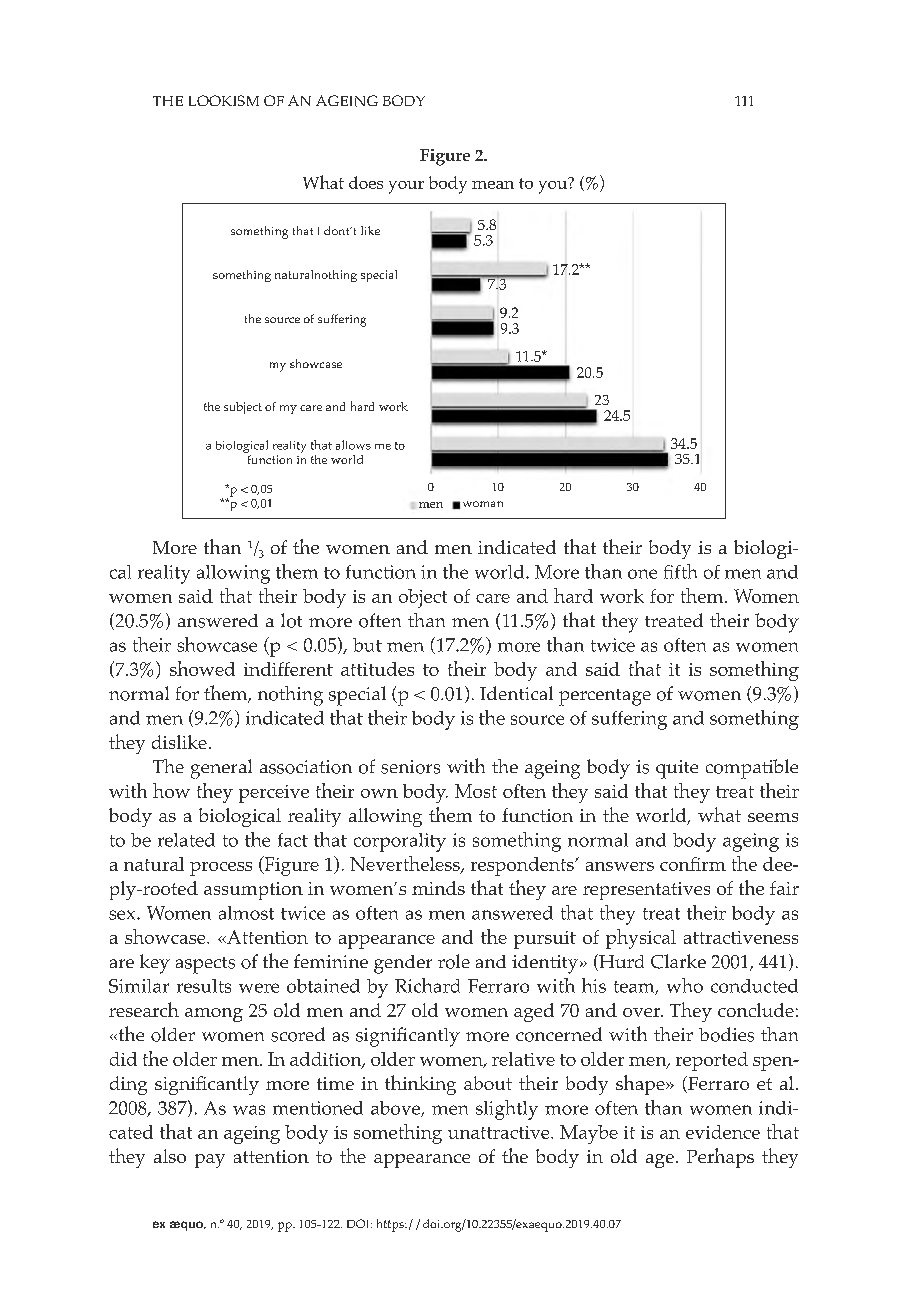  What do you see at coordinates (210, 1161) in the page?
I see `pay` at bounding box center [210, 1161].
